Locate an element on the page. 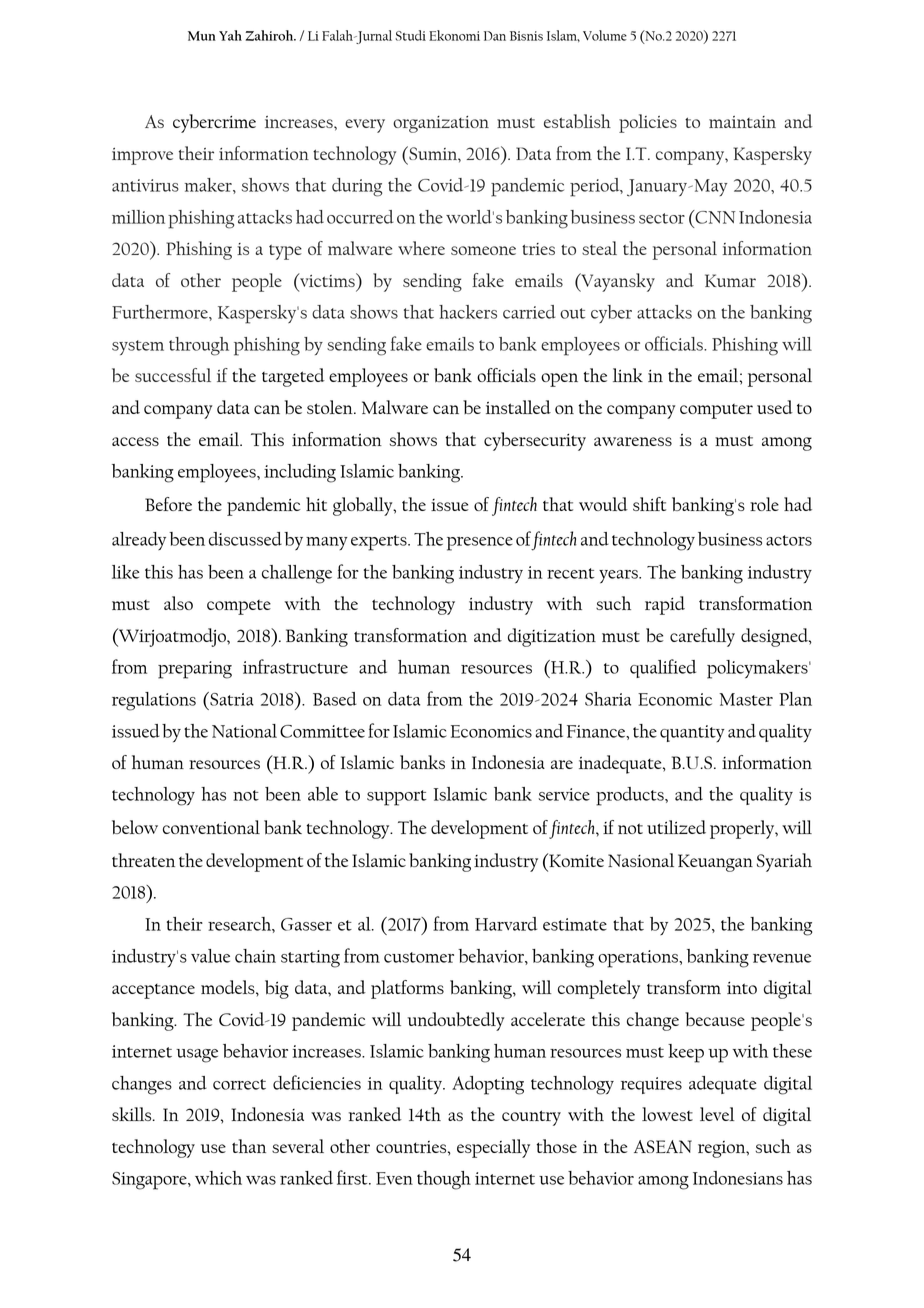 The width and height of the document is (924, 1308). conventional is located at coordinates (211, 827).
